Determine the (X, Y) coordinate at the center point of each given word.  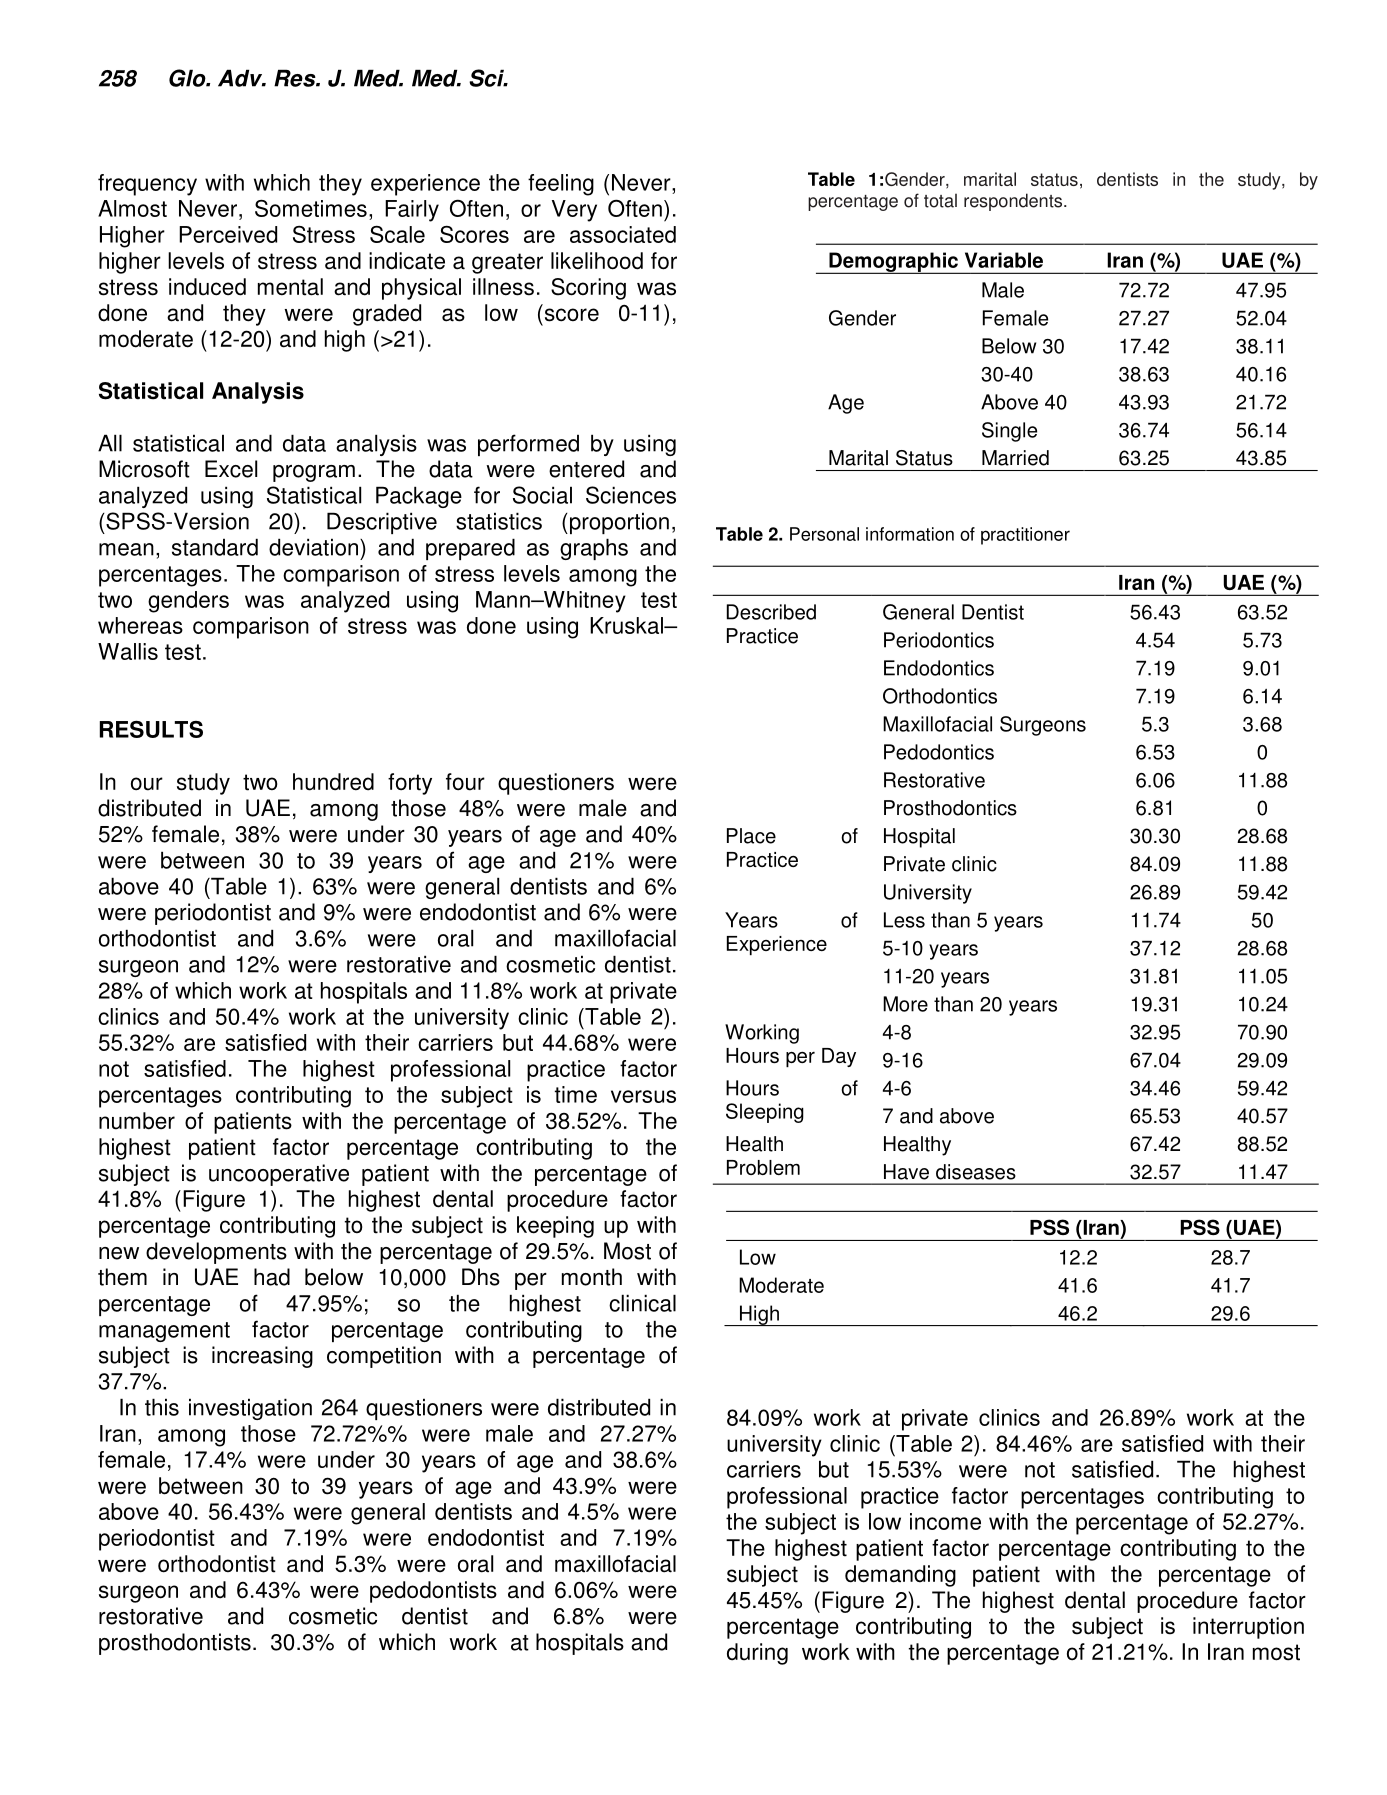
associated (623, 234)
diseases (976, 1172)
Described (771, 612)
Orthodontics (940, 696)
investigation (250, 1409)
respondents (1014, 202)
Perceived (228, 234)
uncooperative (279, 1175)
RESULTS (151, 729)
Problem (763, 1167)
